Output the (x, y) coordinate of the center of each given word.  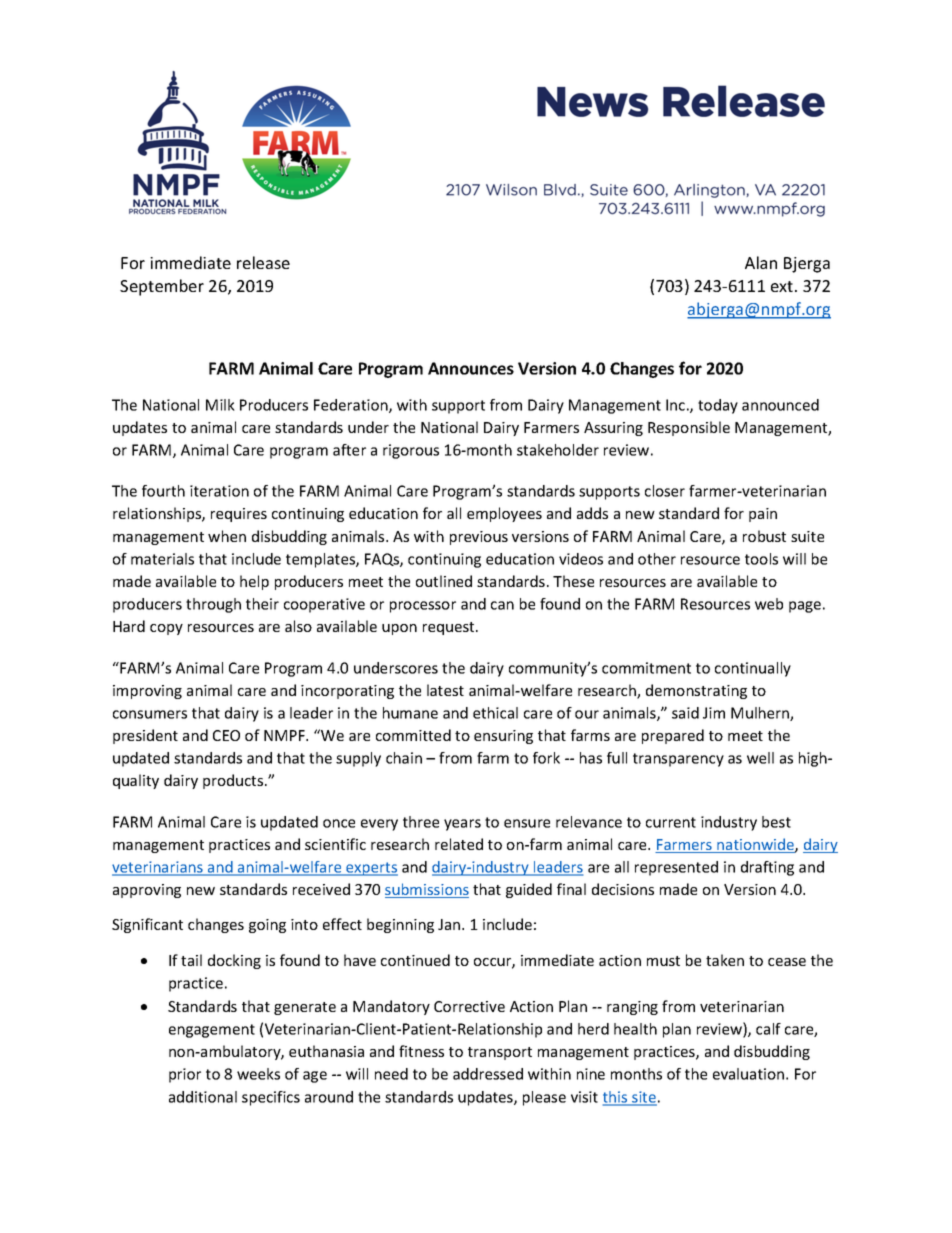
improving (147, 692)
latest (445, 690)
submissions (427, 890)
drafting (767, 868)
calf (768, 1029)
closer (665, 491)
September (162, 287)
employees (504, 514)
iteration (219, 491)
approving (147, 891)
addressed (488, 1074)
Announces (471, 368)
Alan (761, 262)
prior (185, 1075)
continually (753, 669)
